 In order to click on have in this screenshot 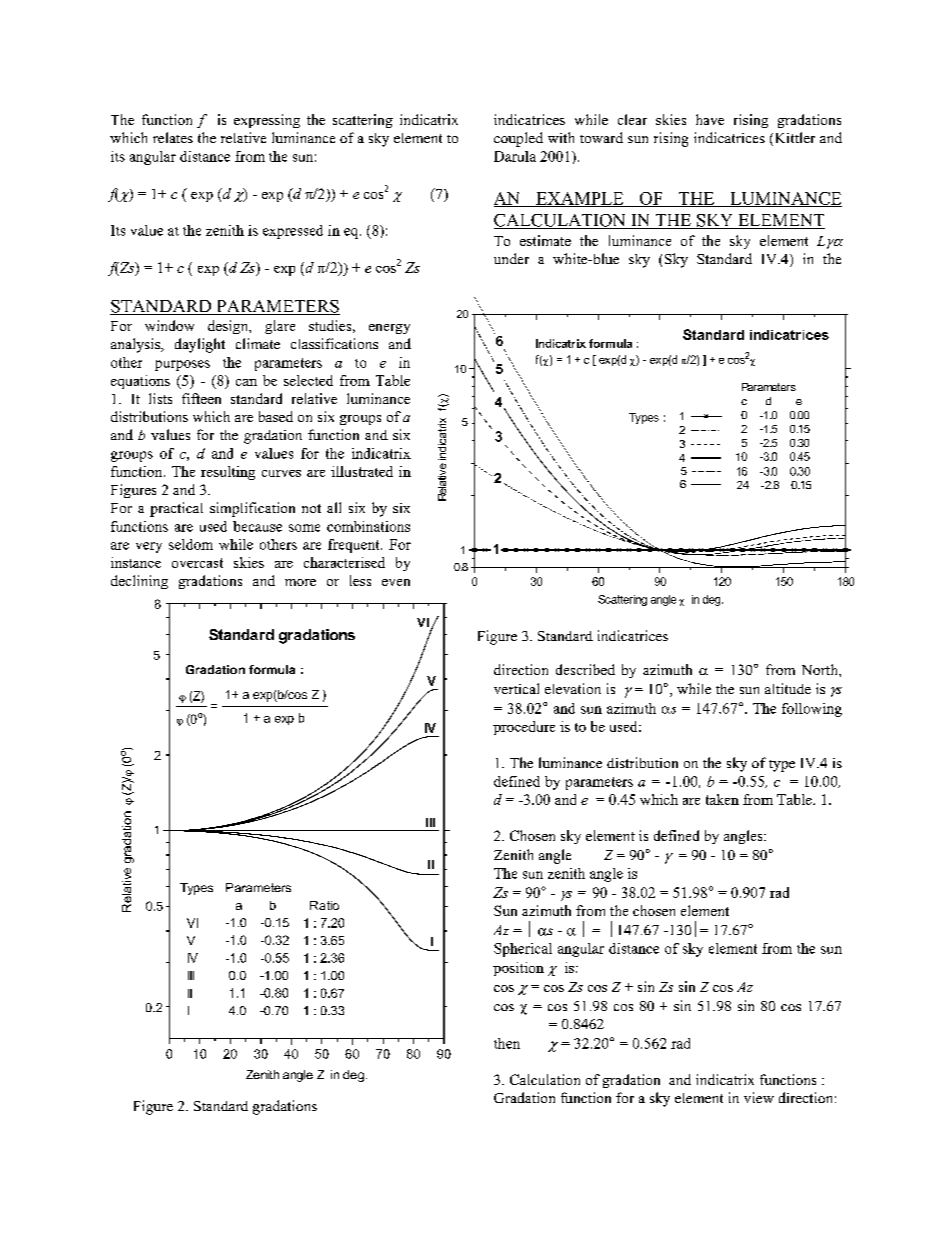, I will do `click(710, 119)`.
